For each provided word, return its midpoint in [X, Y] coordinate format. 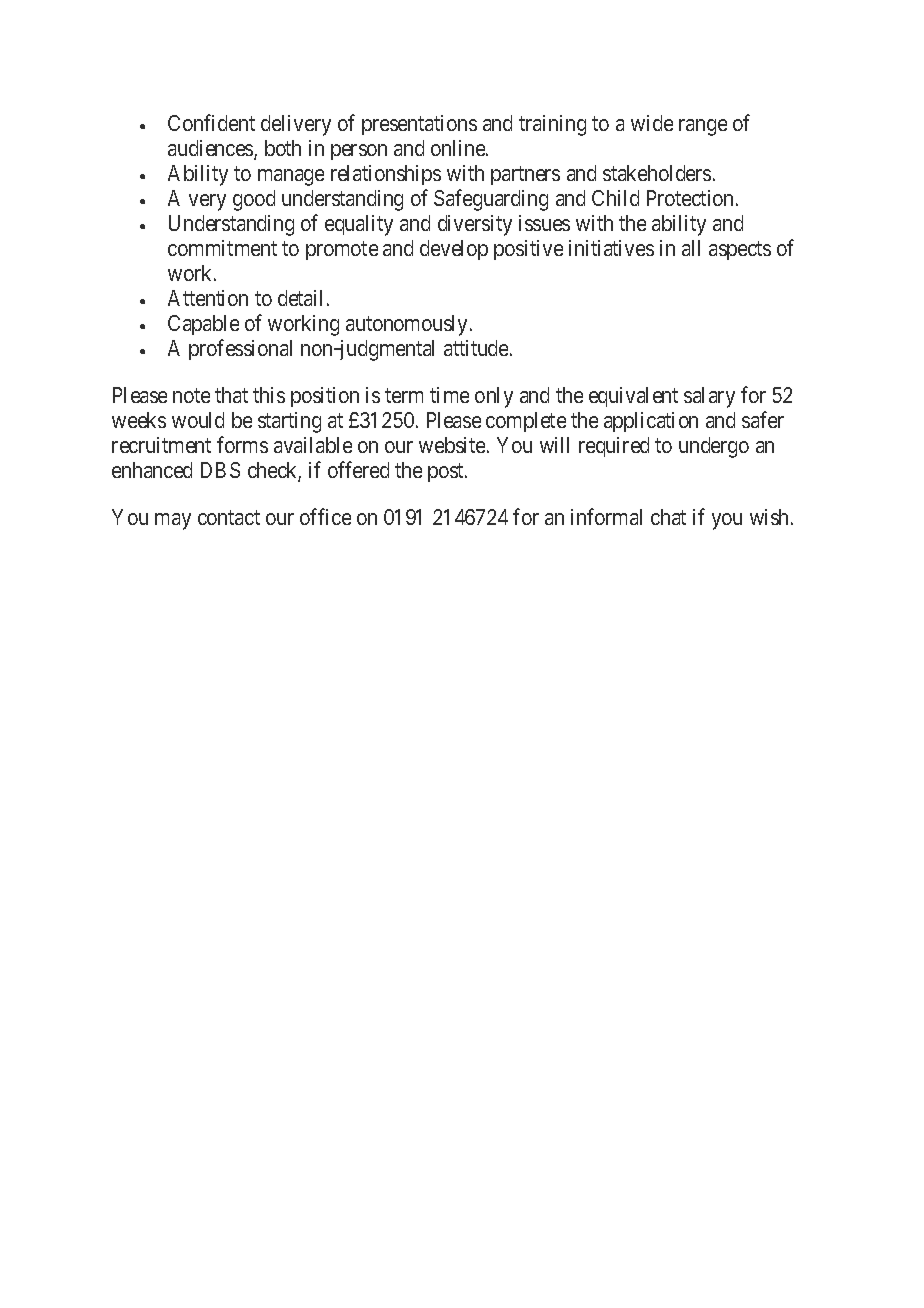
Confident [211, 122]
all [691, 248]
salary [709, 397]
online [459, 148]
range [703, 127]
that [231, 395]
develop [454, 250]
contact [229, 517]
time [449, 395]
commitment [222, 248]
